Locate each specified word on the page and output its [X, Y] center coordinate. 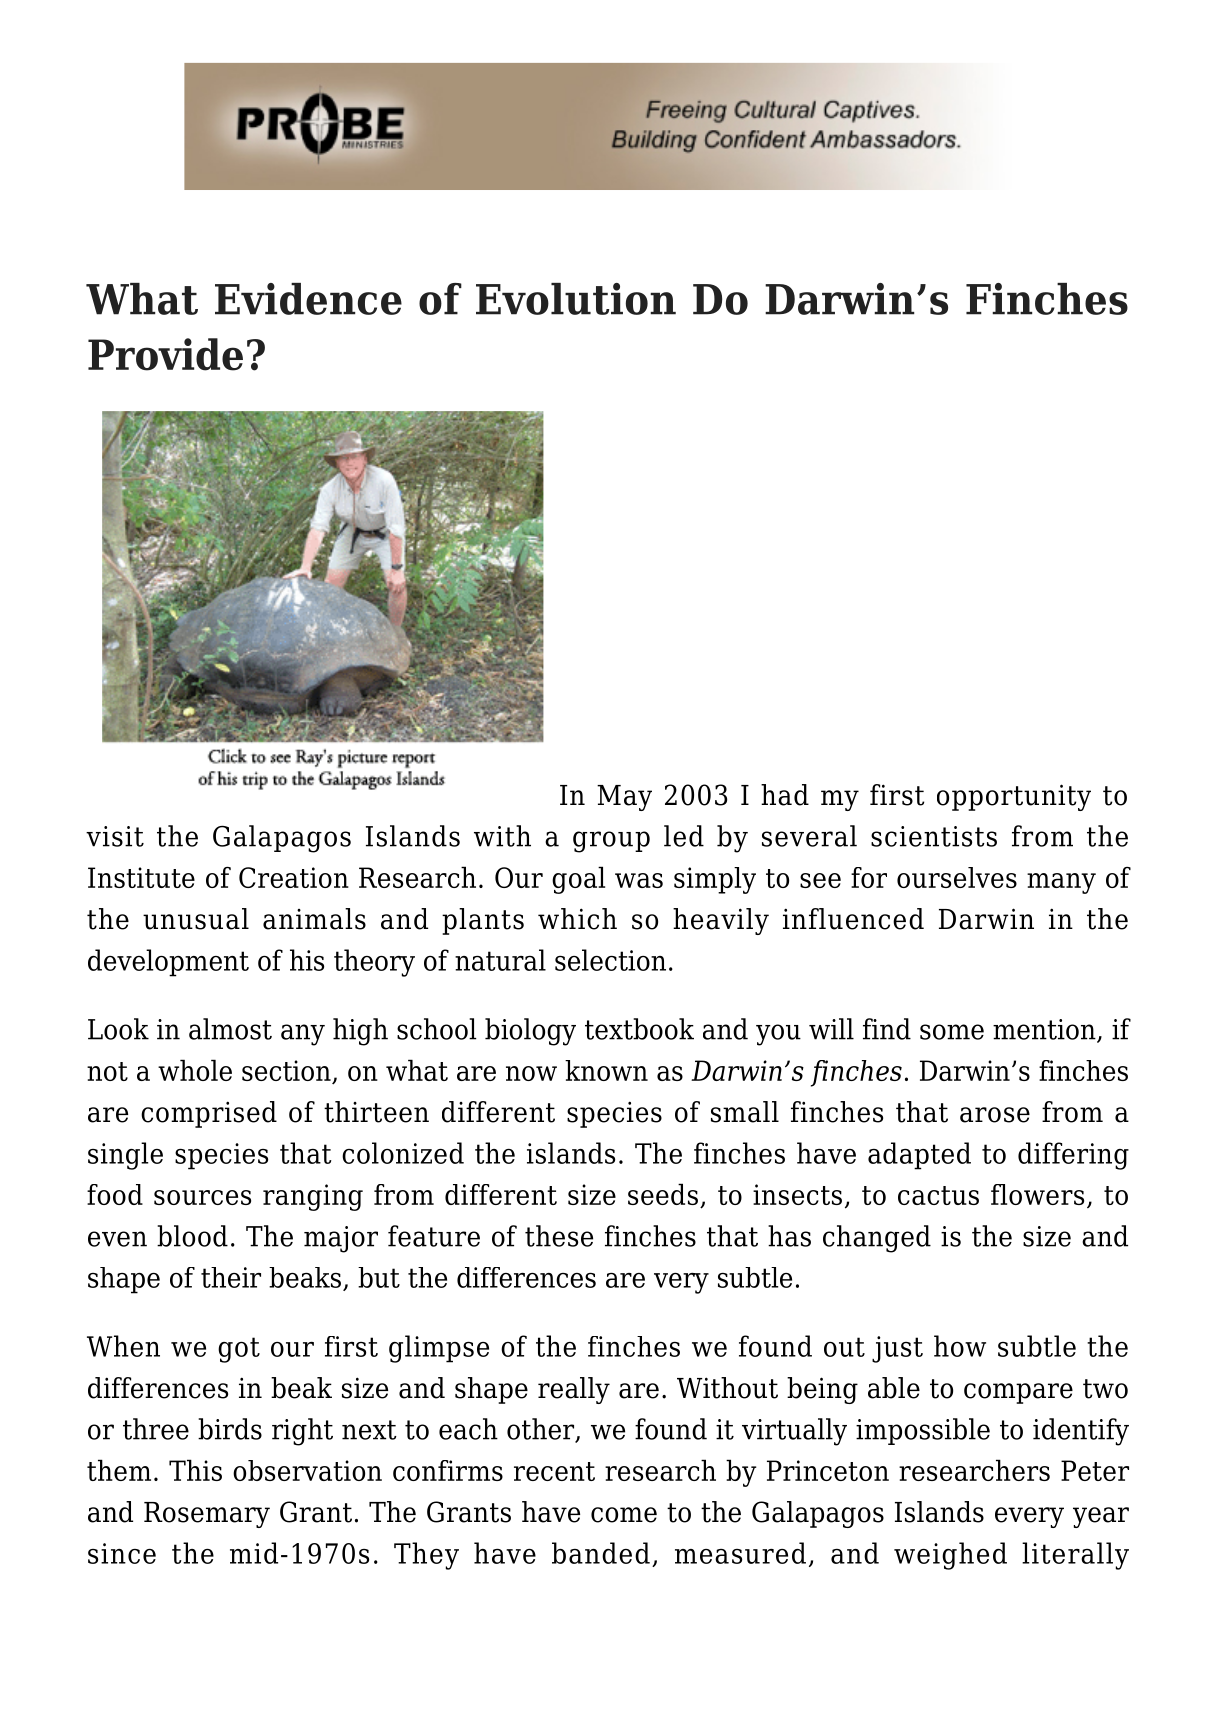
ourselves [957, 877]
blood [192, 1236]
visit [115, 836]
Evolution [576, 299]
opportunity [1014, 797]
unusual [196, 919]
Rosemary [207, 1515]
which [577, 919]
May [624, 798]
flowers [1037, 1194]
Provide [165, 354]
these [559, 1236]
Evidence [308, 299]
